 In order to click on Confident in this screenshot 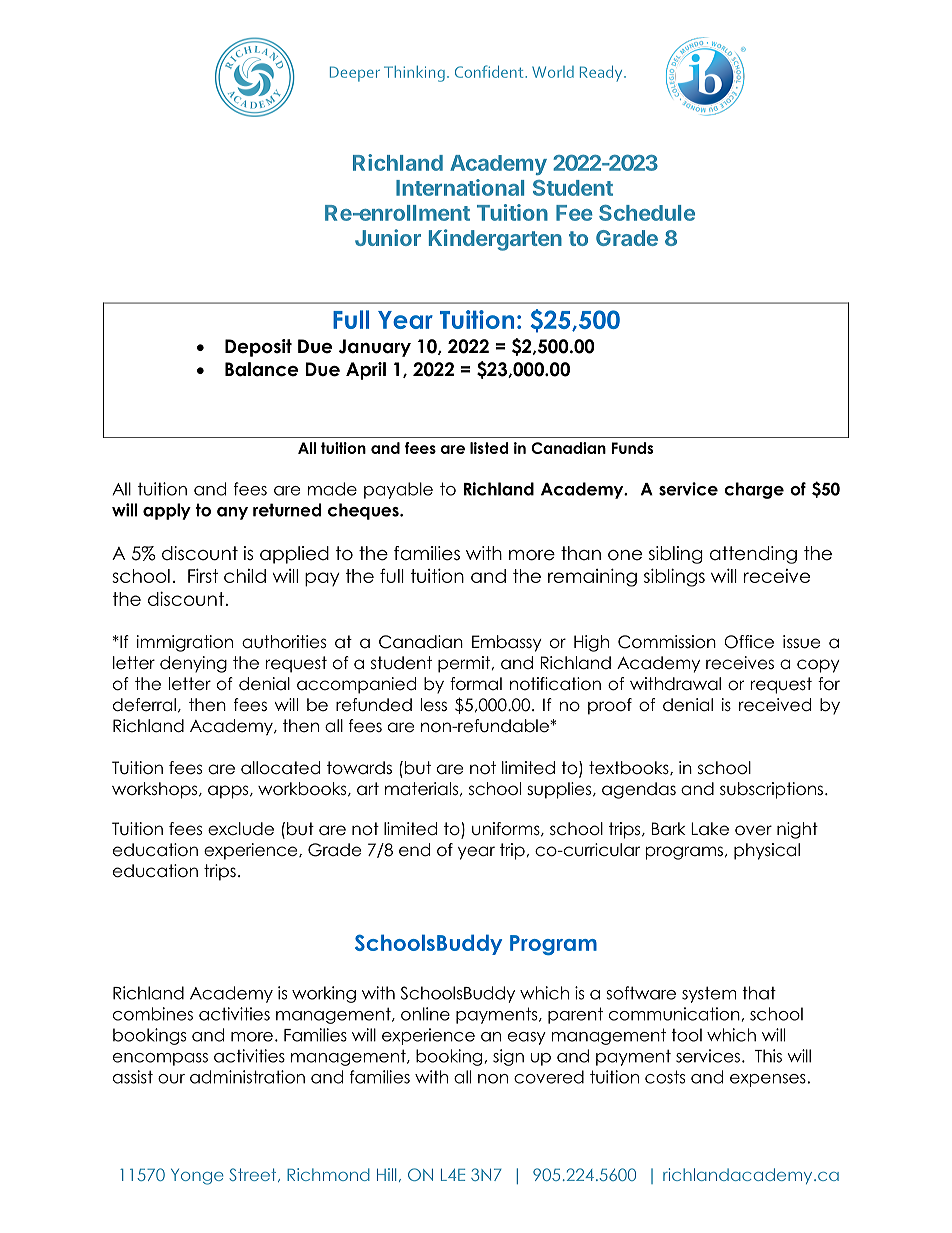, I will do `click(490, 71)`.
